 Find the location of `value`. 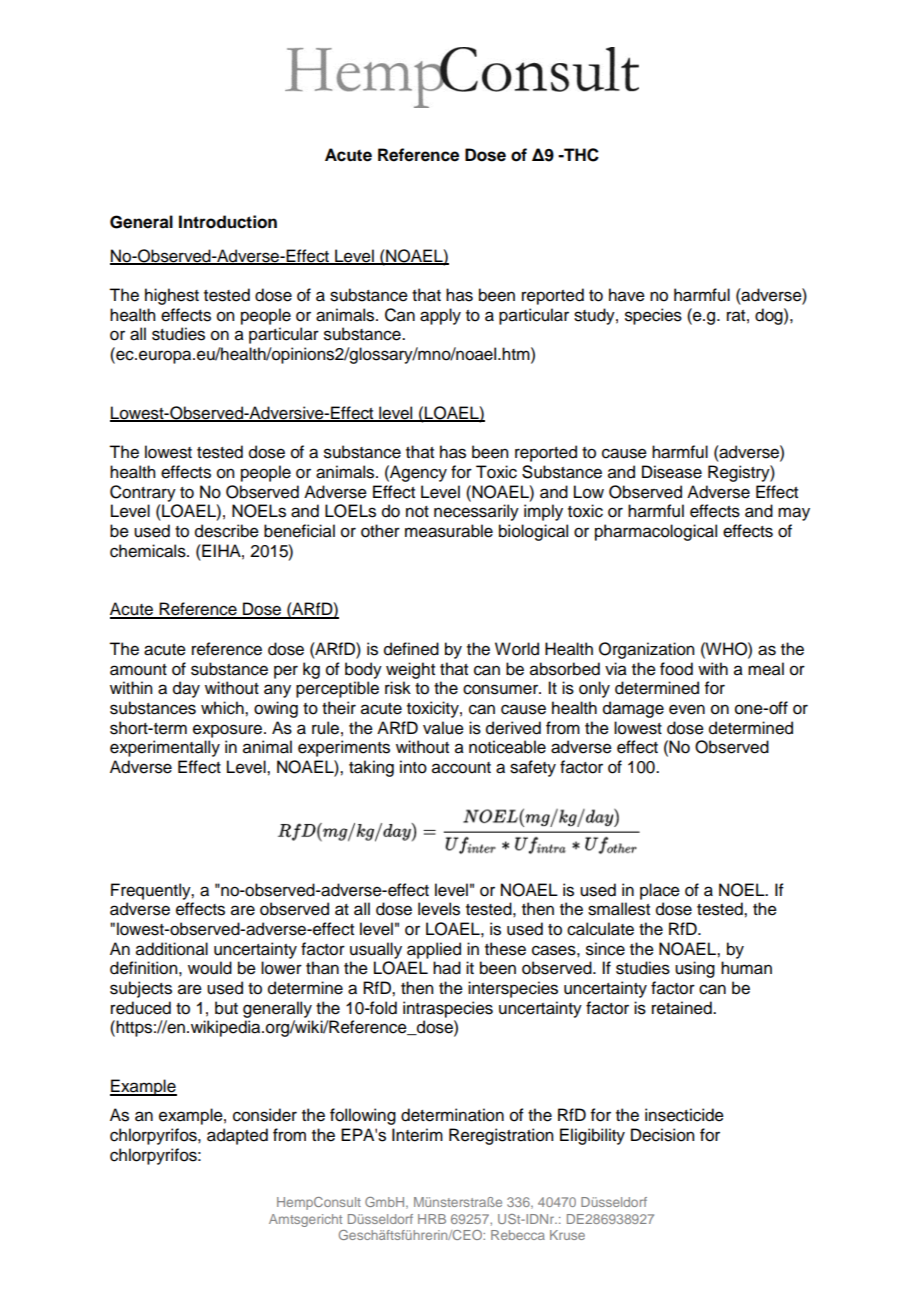

value is located at coordinates (443, 728).
